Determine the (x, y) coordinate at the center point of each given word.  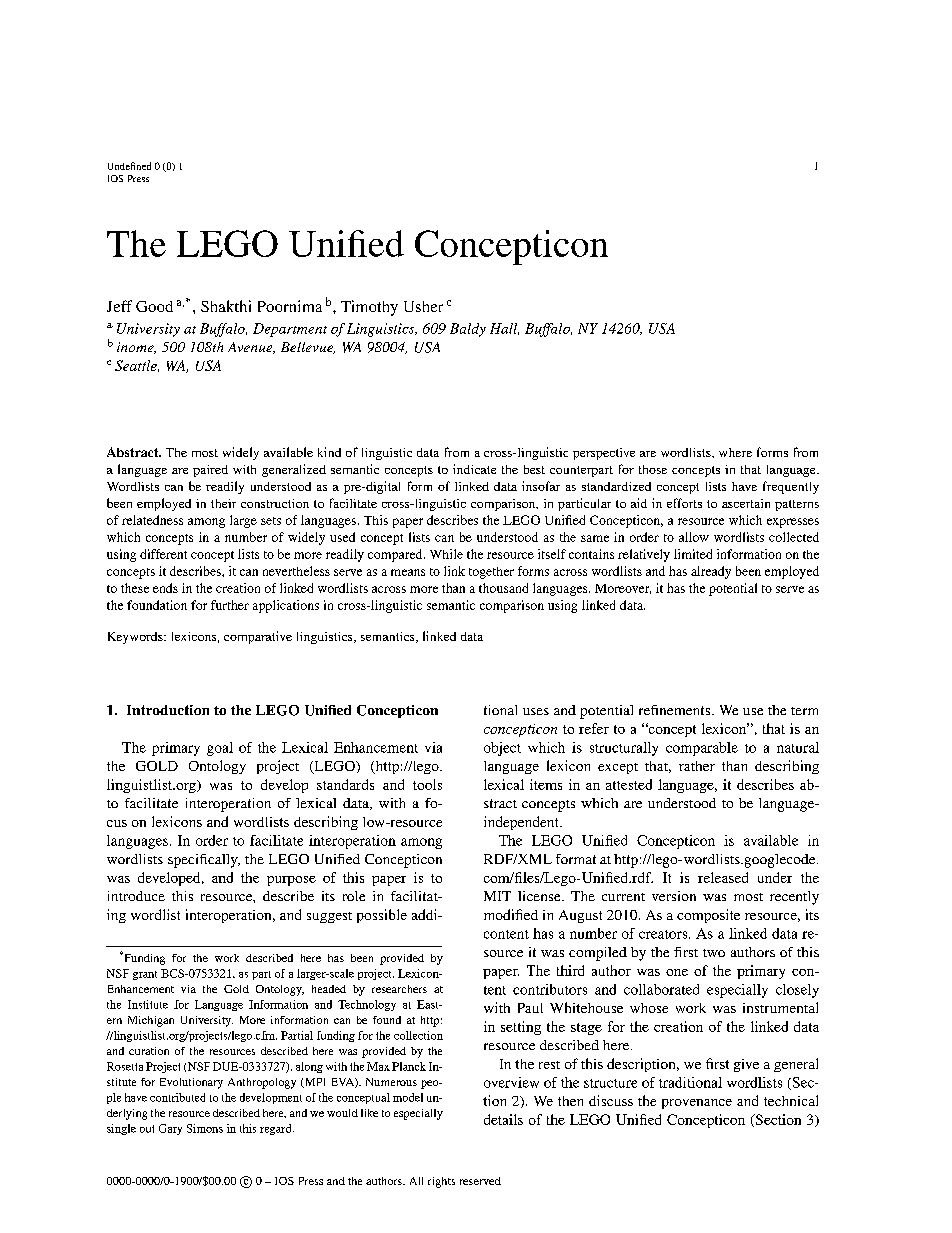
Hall (504, 329)
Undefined (129, 166)
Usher (423, 306)
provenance (697, 1104)
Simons (205, 1128)
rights (441, 1182)
